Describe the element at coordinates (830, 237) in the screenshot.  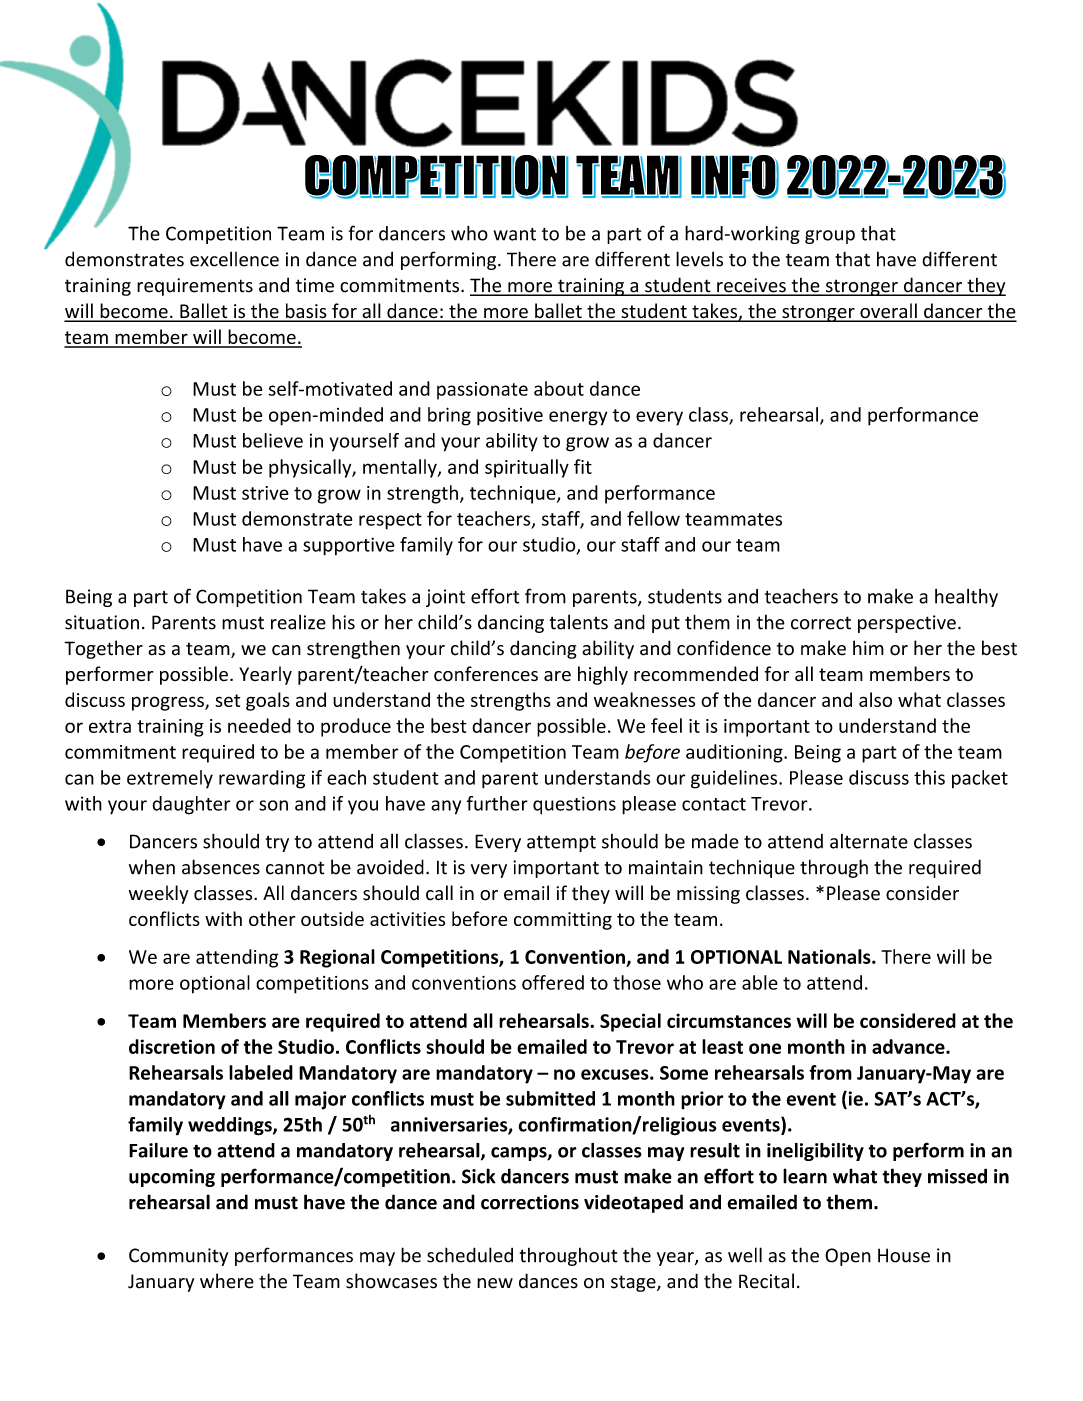
I see `group` at that location.
